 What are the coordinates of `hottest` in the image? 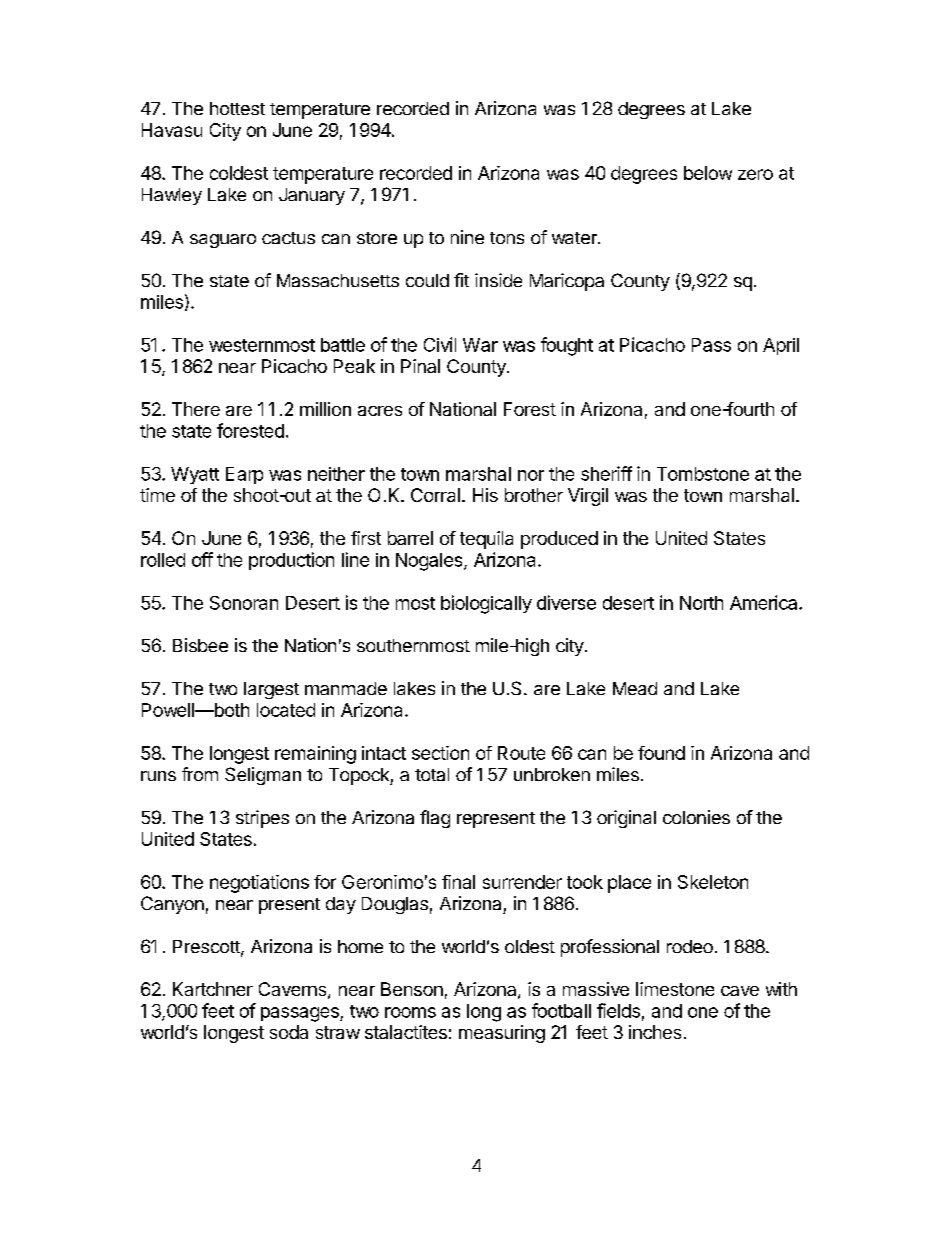 It's located at (237, 108).
